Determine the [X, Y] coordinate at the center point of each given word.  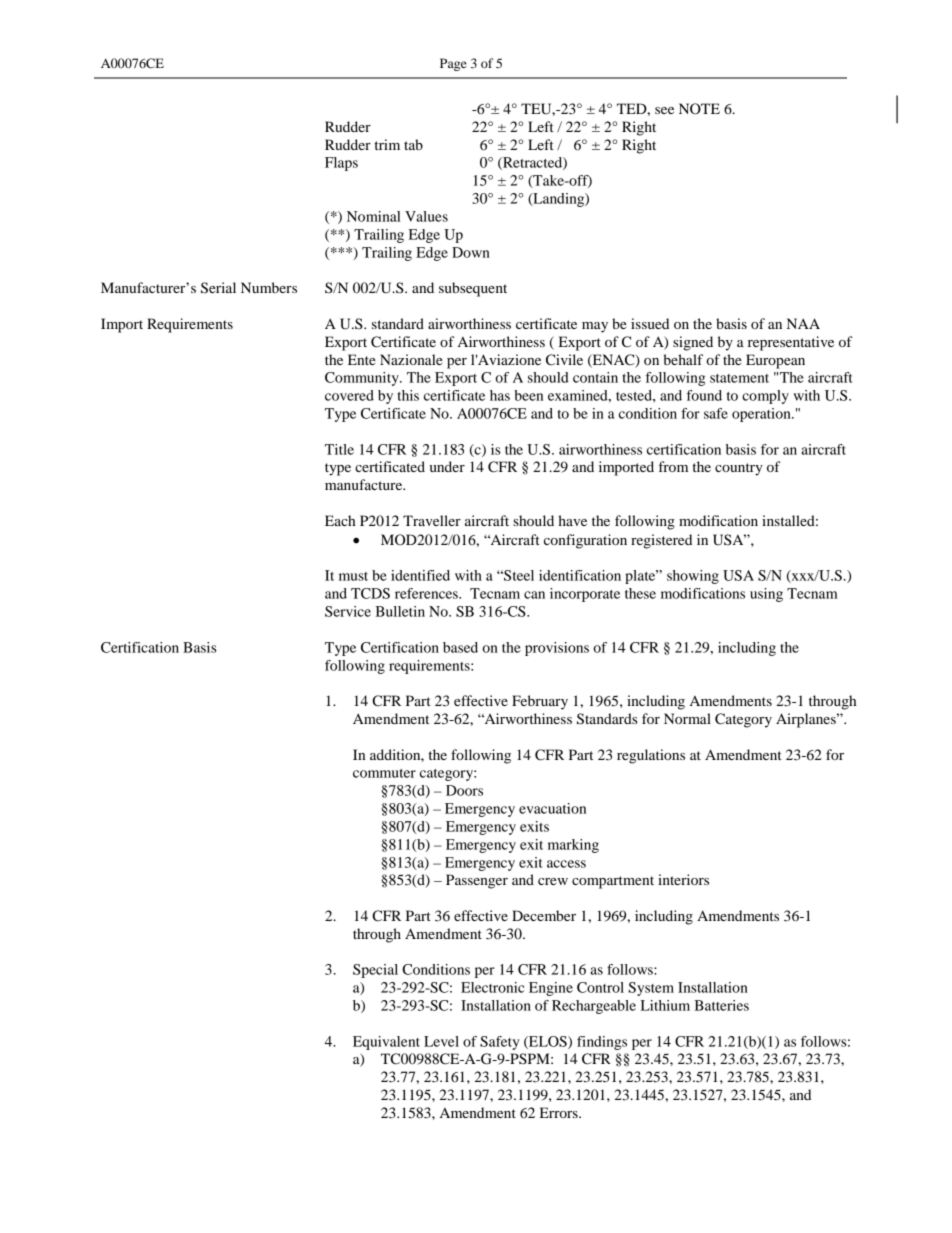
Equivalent [386, 1043]
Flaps [341, 164]
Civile [564, 360]
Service [348, 611]
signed [693, 343]
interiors [683, 879]
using [766, 595]
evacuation [552, 808]
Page [453, 64]
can [534, 595]
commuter [384, 773]
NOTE [699, 109]
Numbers [269, 287]
